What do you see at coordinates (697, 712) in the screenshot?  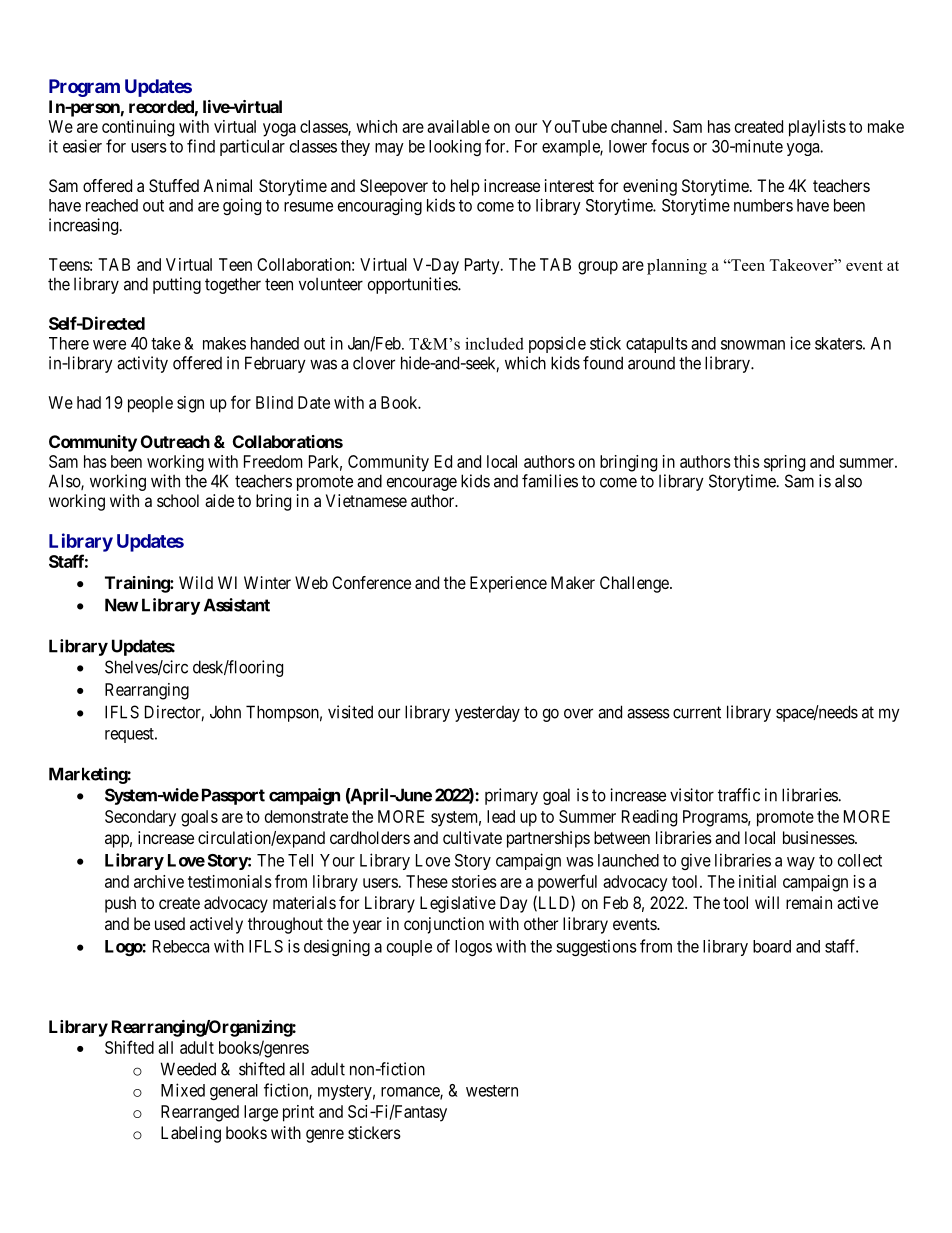 I see `current` at bounding box center [697, 712].
